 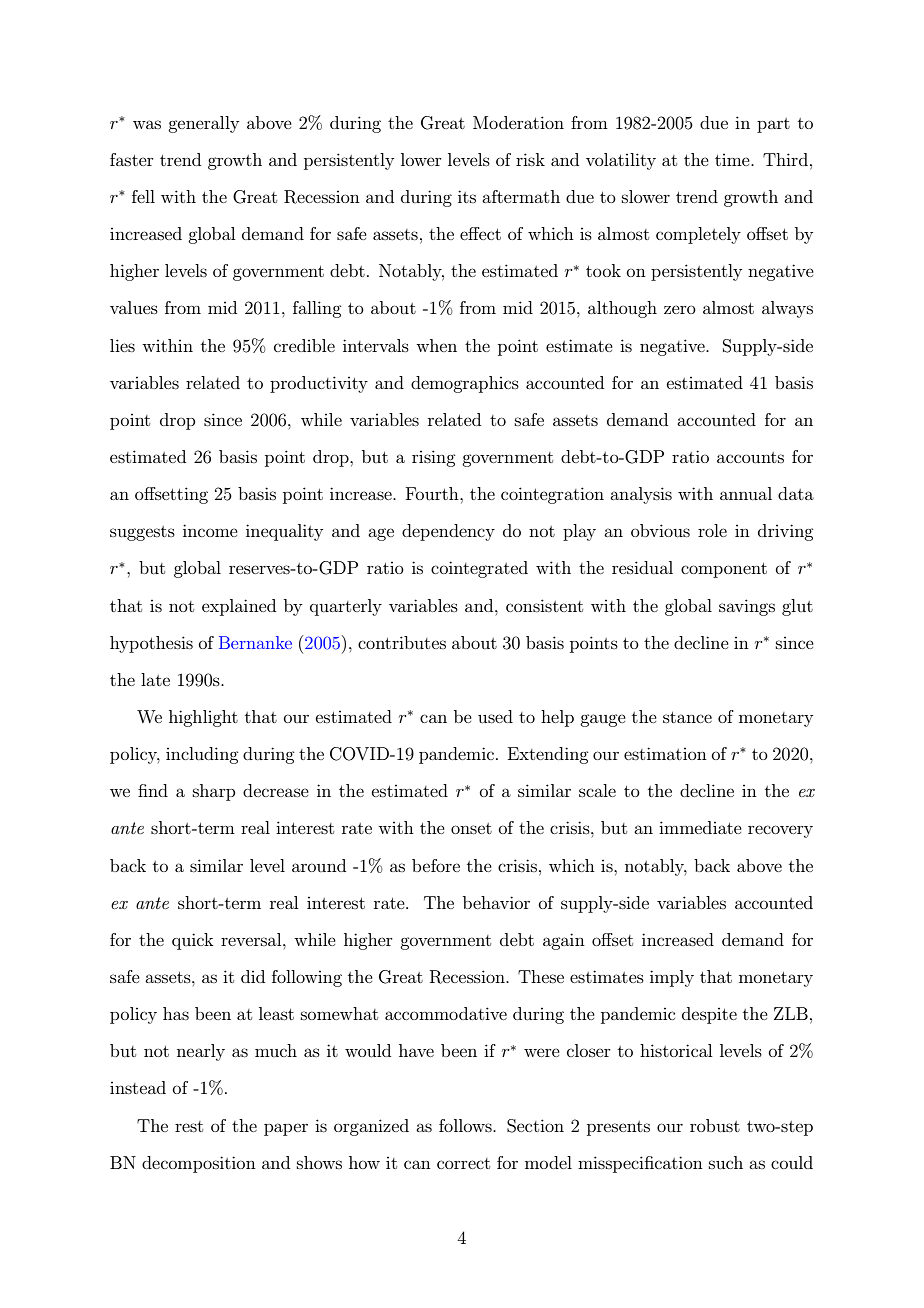 I want to click on used, so click(x=495, y=716).
